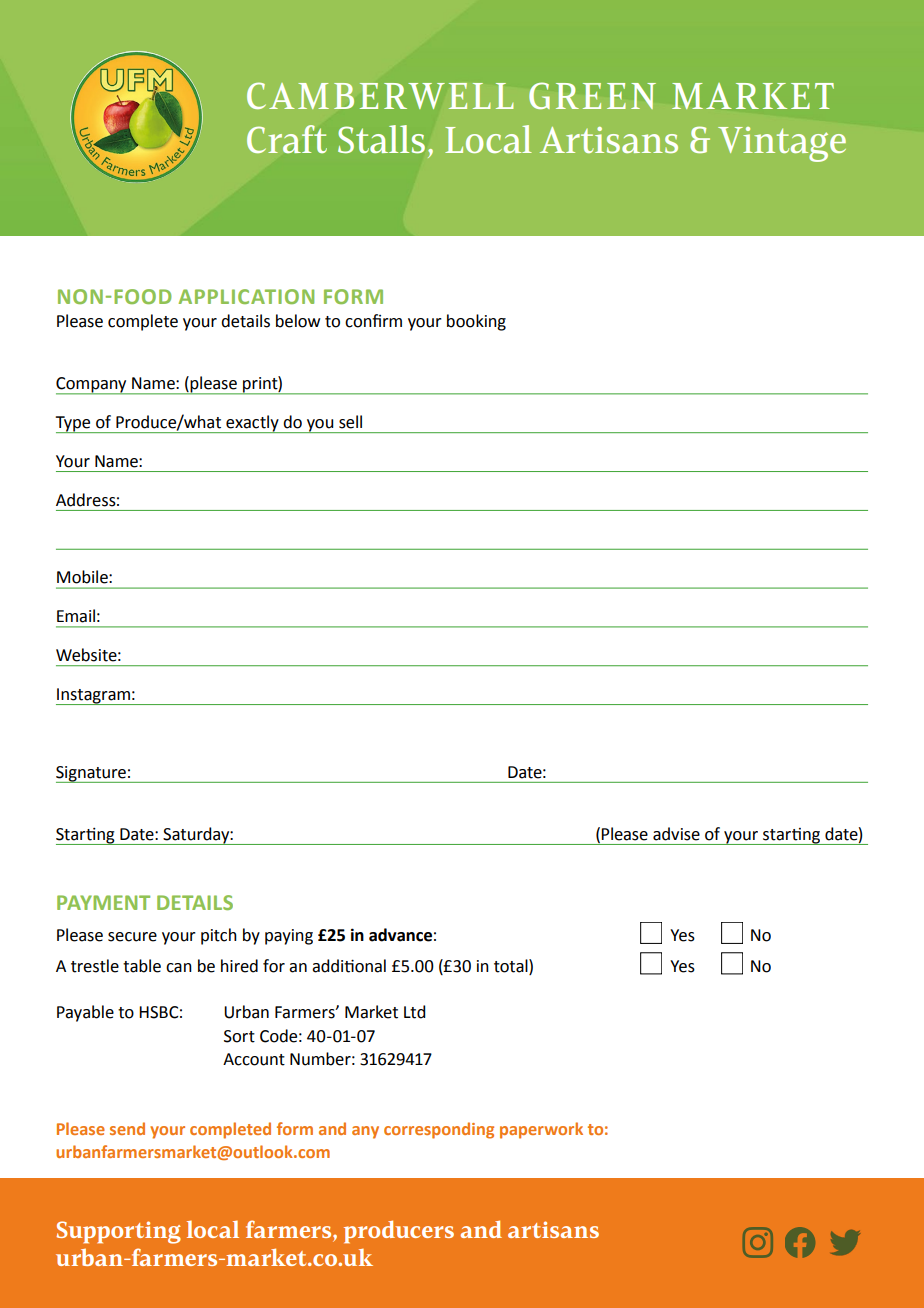 This screenshot has width=924, height=1308. I want to click on Instagram, so click(94, 696).
